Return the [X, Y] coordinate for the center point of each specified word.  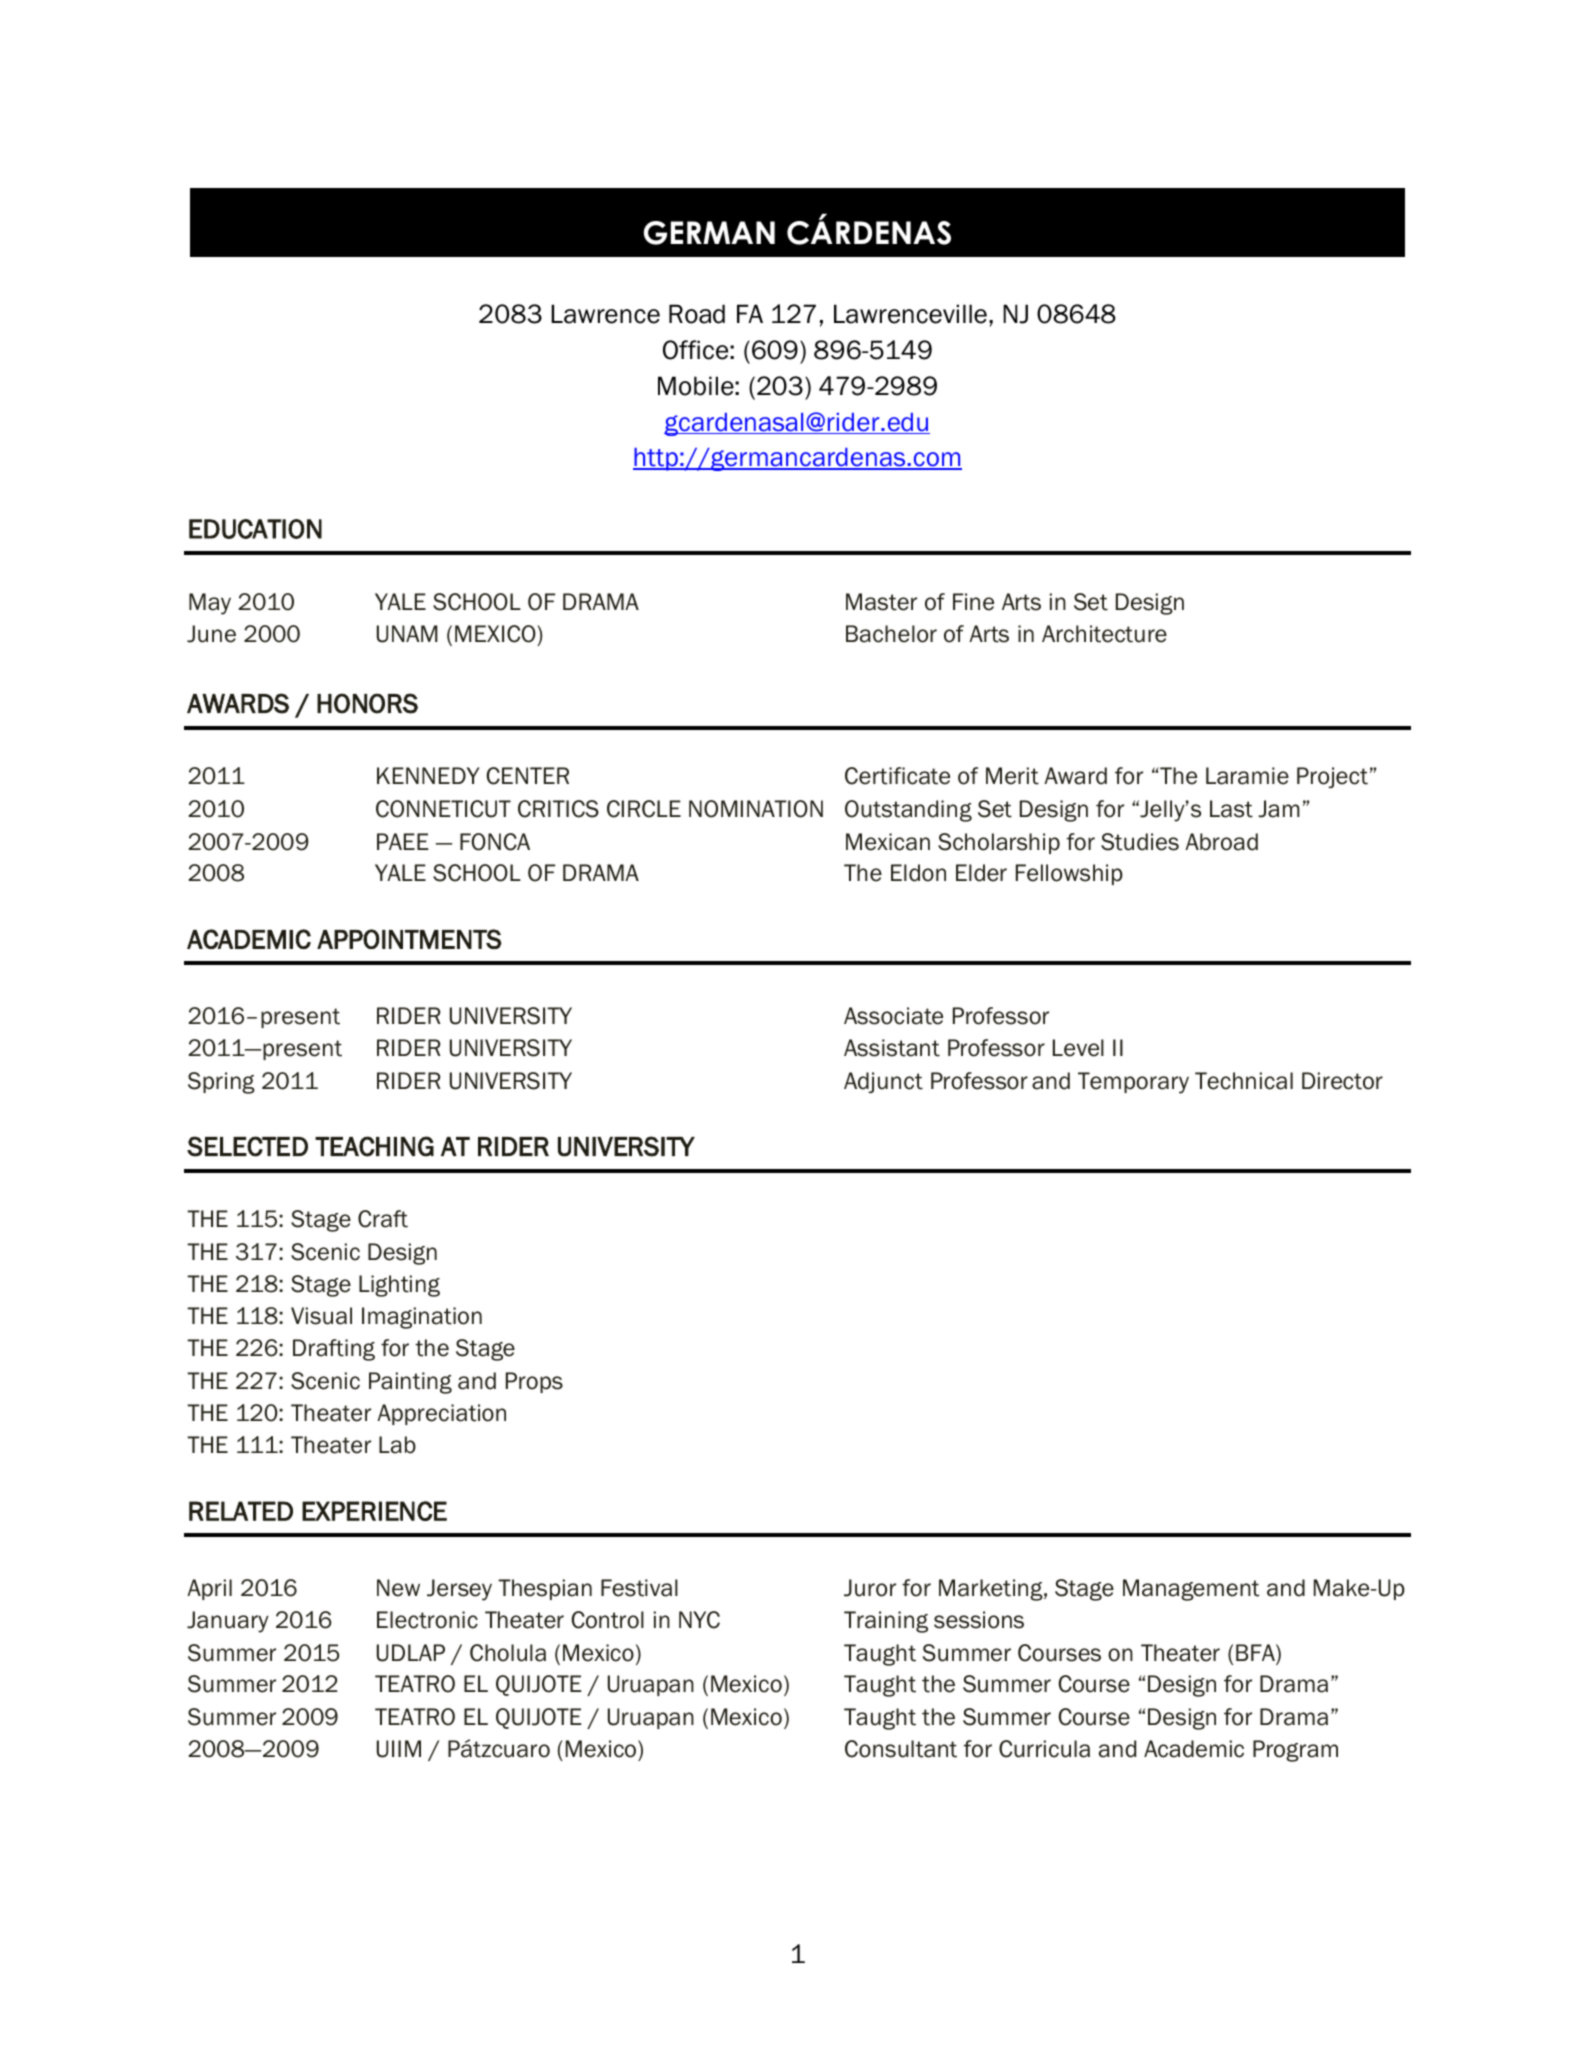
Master [881, 602]
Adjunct [883, 1082]
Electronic [427, 1620]
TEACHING [374, 1146]
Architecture [1104, 634]
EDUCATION [255, 529]
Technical [1244, 1081]
